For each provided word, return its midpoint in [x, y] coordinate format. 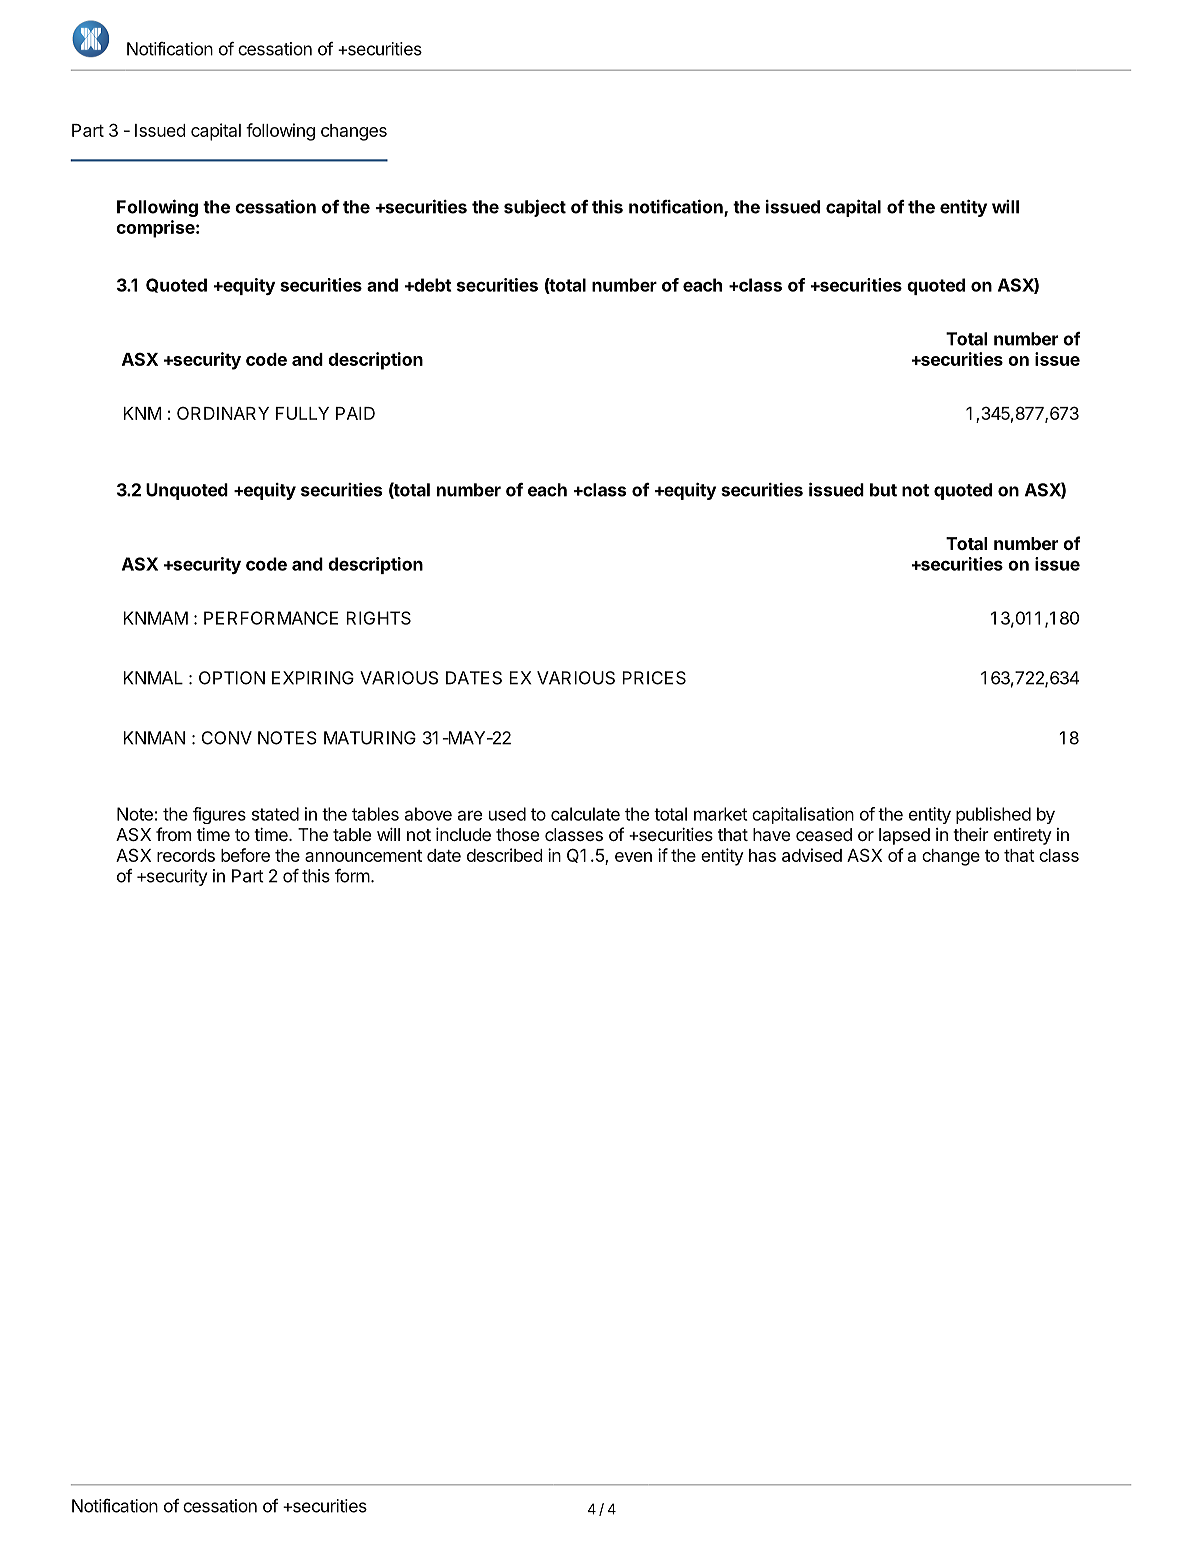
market [720, 814]
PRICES [654, 678]
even [633, 857]
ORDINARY [223, 413]
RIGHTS [378, 618]
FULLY [302, 413]
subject [535, 208]
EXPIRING [313, 678]
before [245, 855]
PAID [355, 413]
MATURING [370, 738]
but [883, 490]
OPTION [232, 678]
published [993, 815]
